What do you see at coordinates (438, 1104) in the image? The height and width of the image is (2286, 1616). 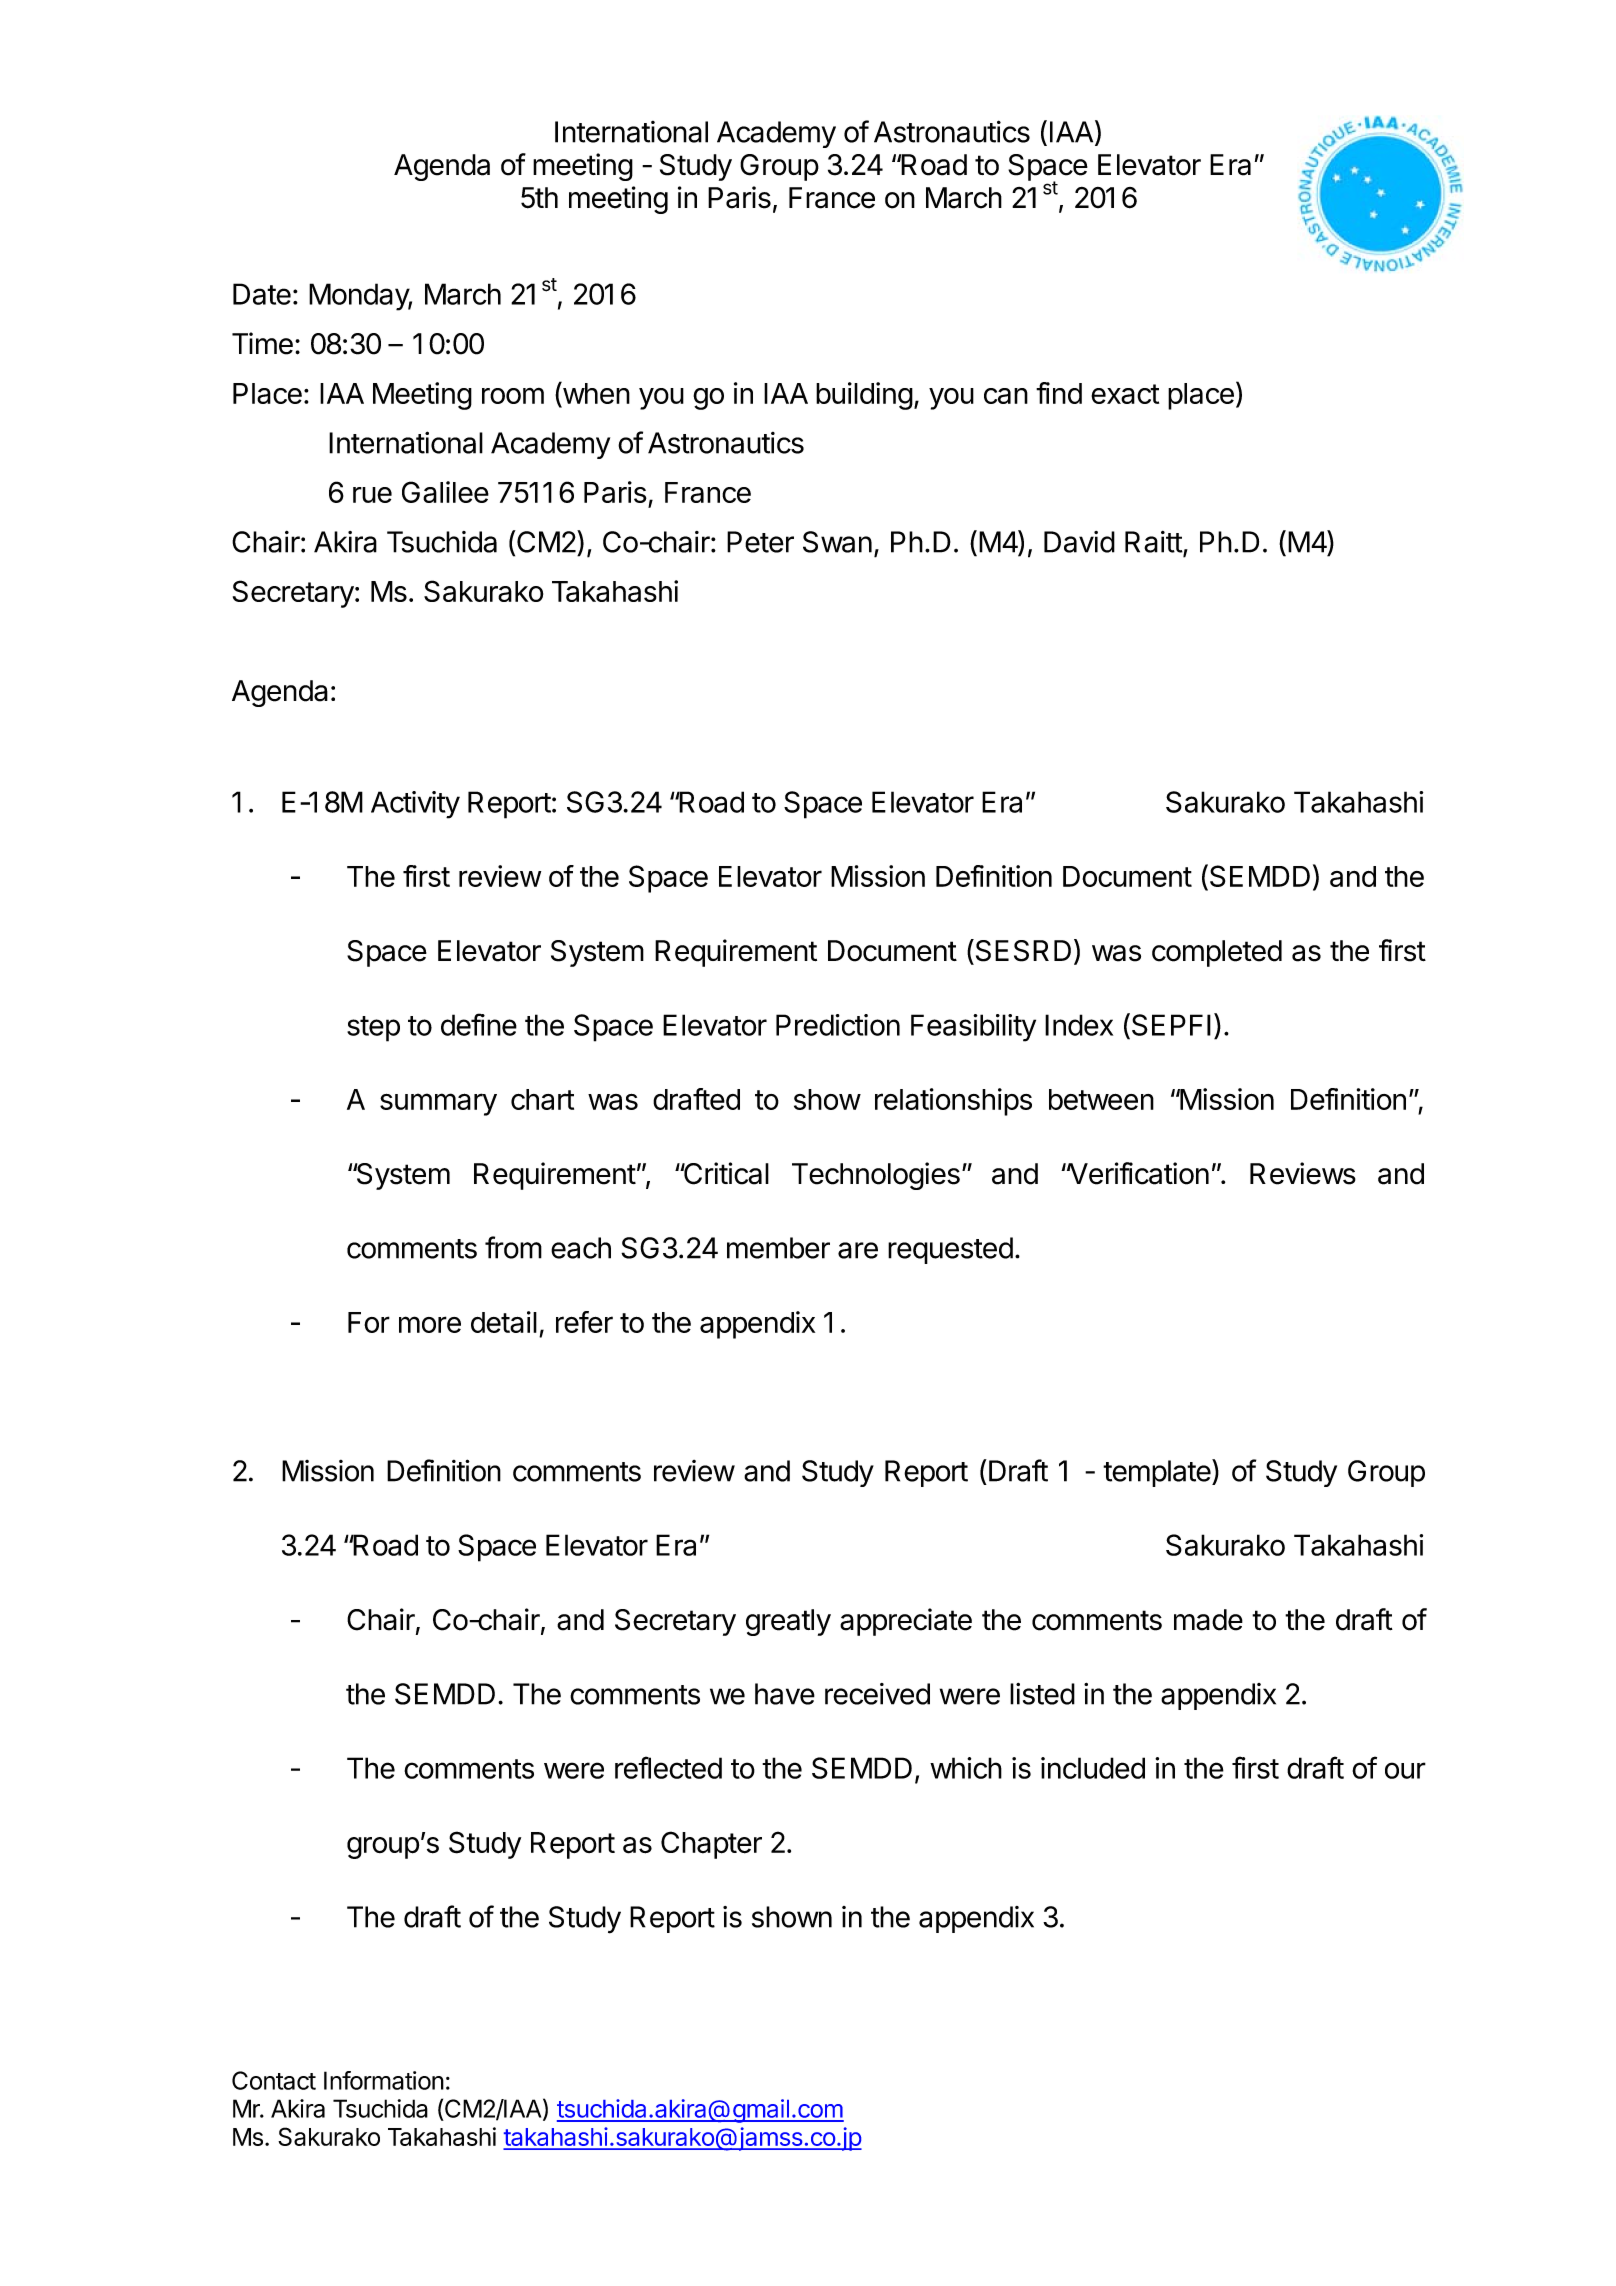 I see `summary` at bounding box center [438, 1104].
